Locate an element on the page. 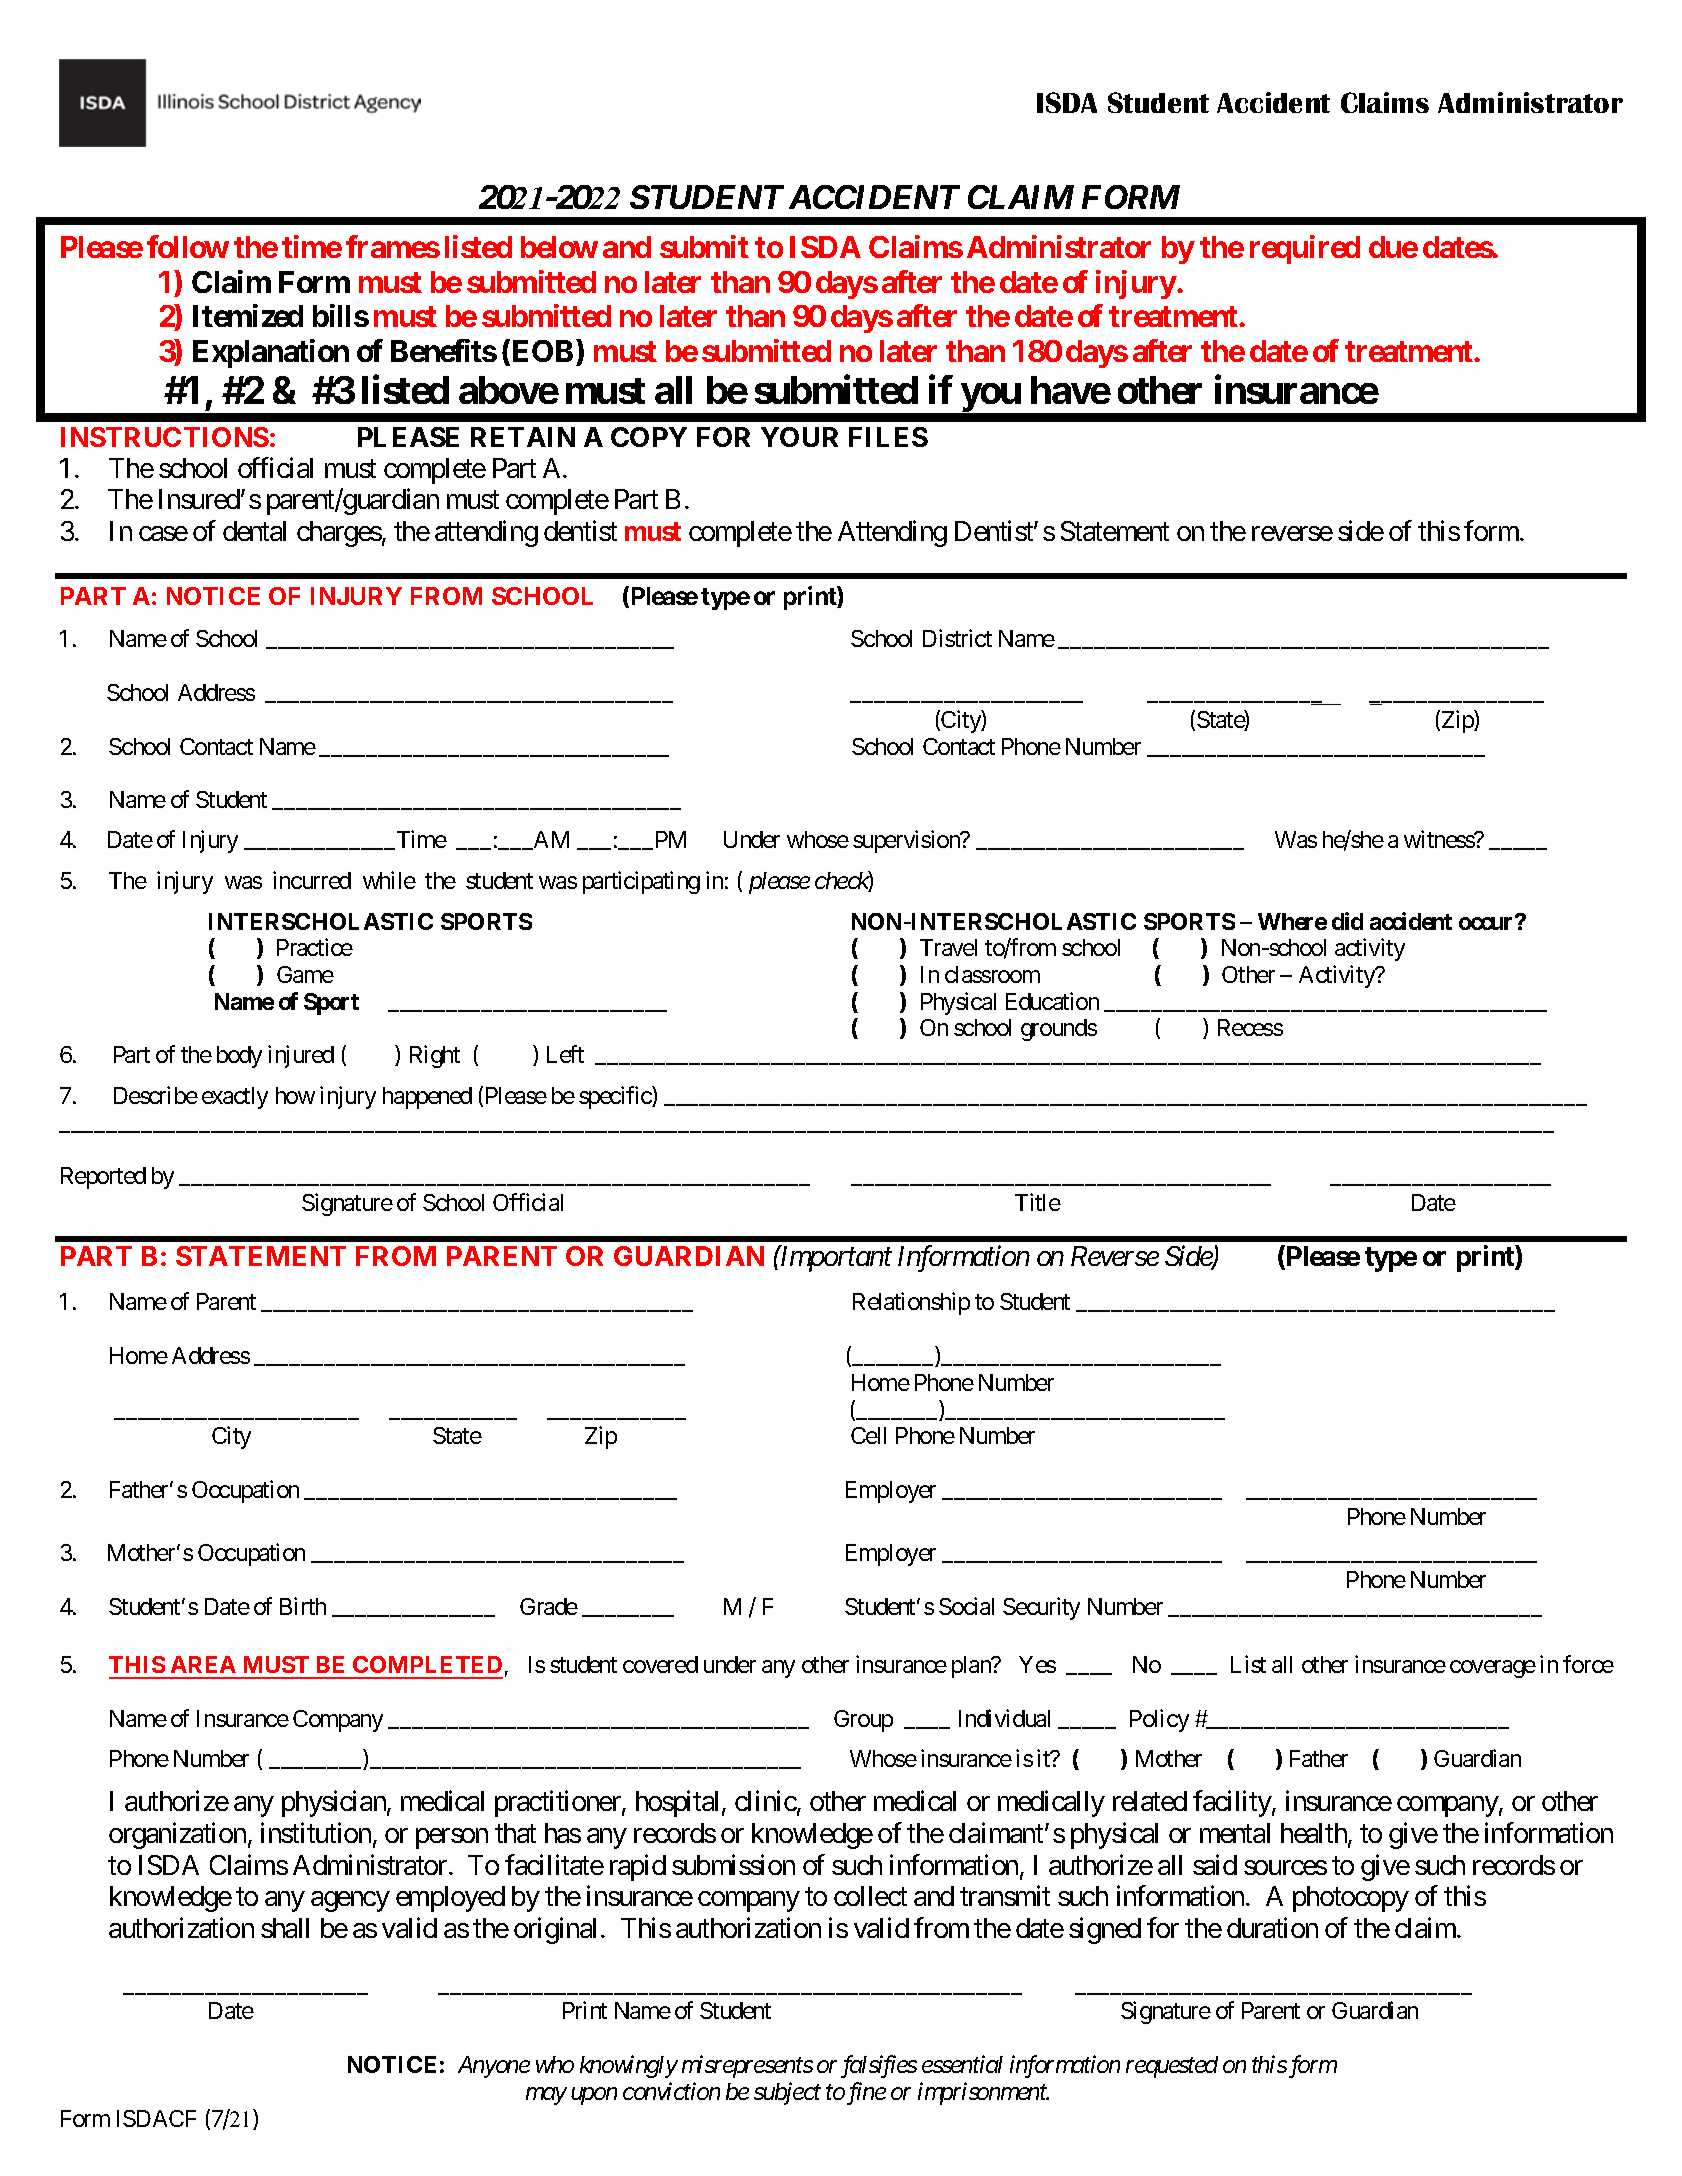 The height and width of the document is (2176, 1682). required is located at coordinates (1305, 249).
